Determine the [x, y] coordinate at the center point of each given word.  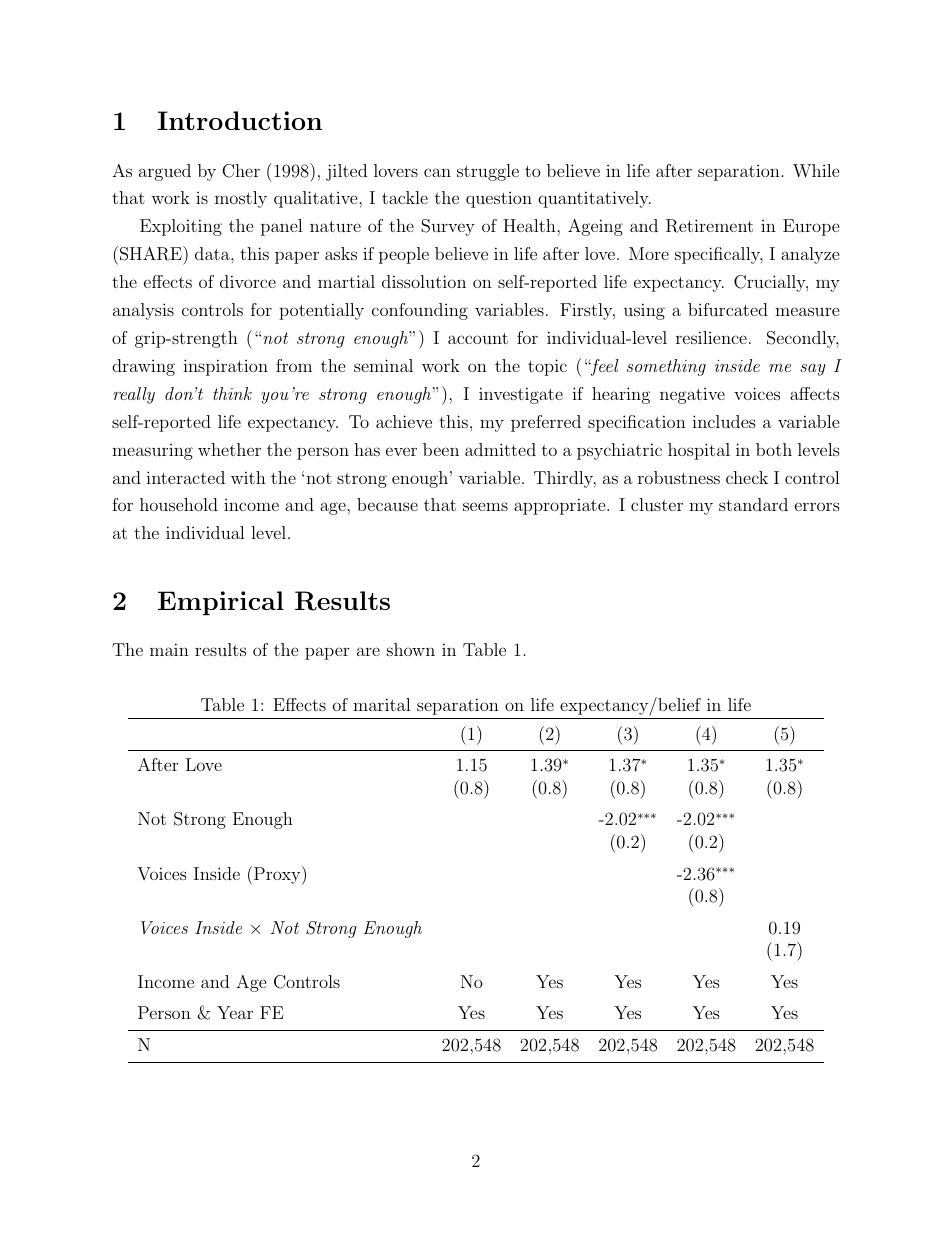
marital [382, 704]
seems [485, 506]
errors [817, 506]
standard [753, 504]
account [478, 338]
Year [235, 1012]
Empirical [221, 603]
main [169, 649]
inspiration [225, 367]
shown [411, 649]
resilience [711, 337]
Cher [241, 171]
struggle [488, 172]
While [816, 171]
